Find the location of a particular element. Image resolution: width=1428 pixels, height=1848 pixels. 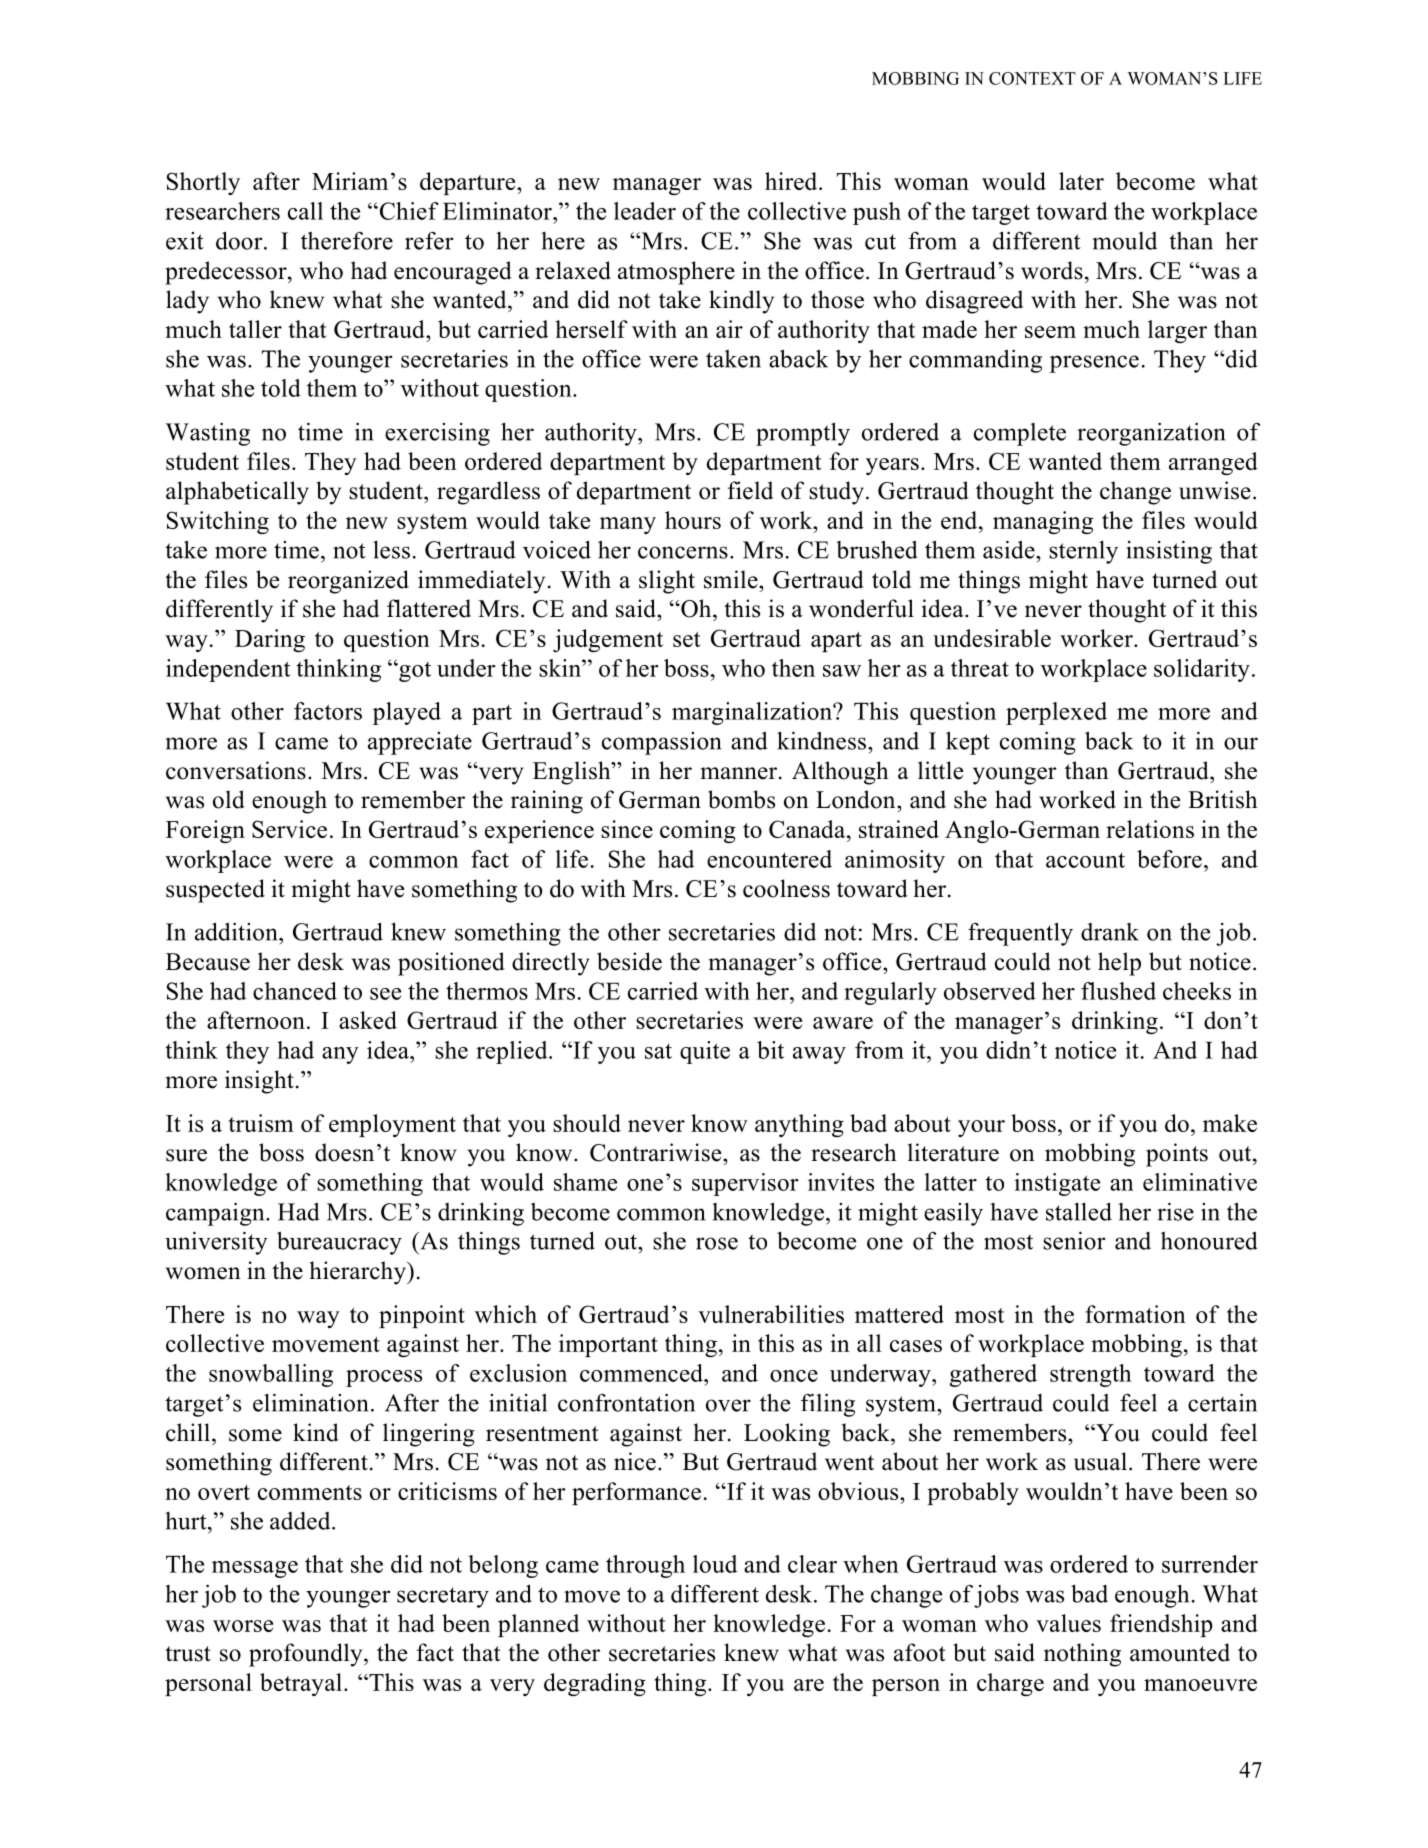

values is located at coordinates (1068, 1623).
